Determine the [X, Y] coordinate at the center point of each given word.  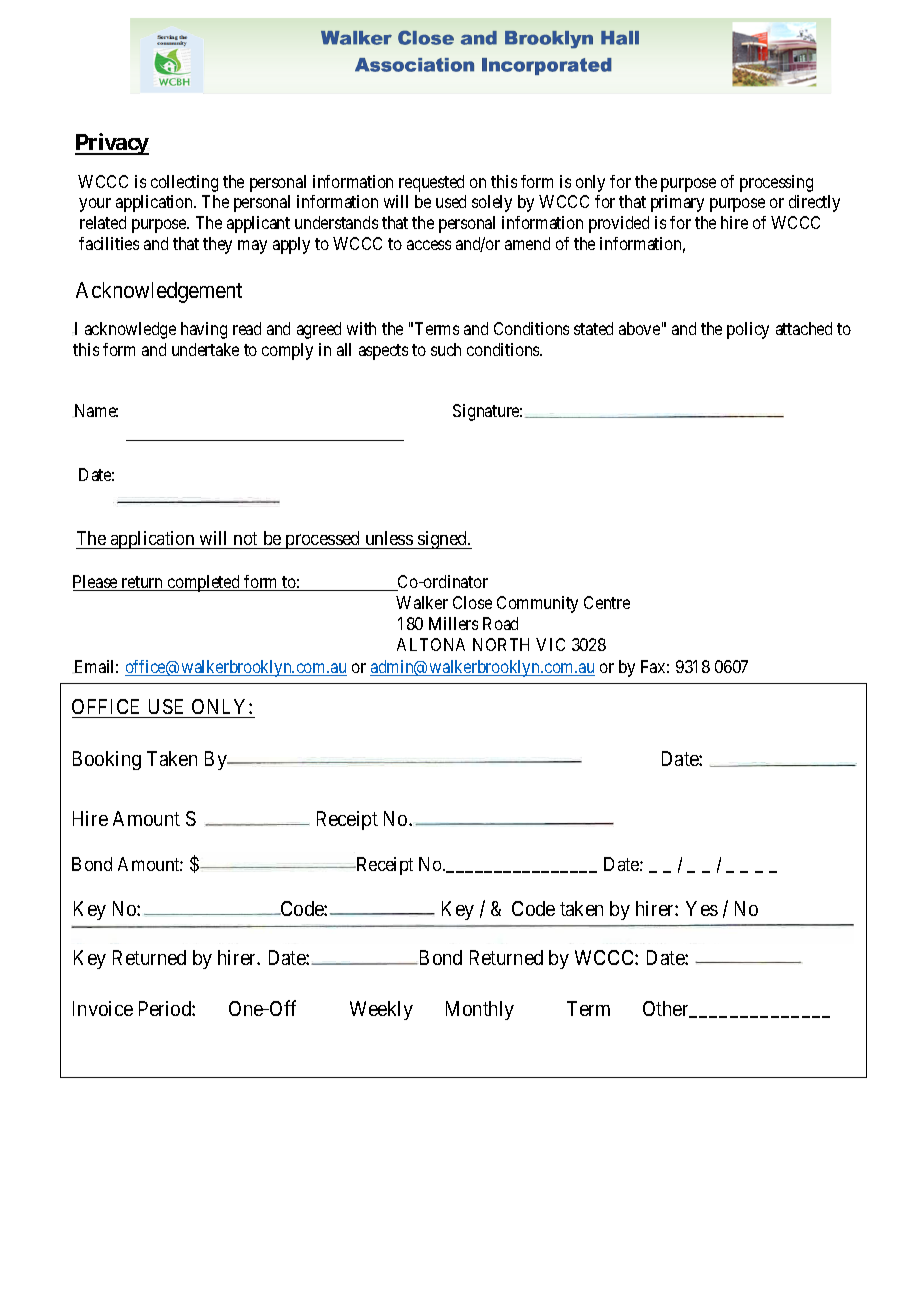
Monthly [480, 1010]
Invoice [103, 1008]
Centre [607, 602]
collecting [184, 183]
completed [204, 583]
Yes [702, 908]
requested [431, 183]
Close [472, 602]
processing [776, 183]
